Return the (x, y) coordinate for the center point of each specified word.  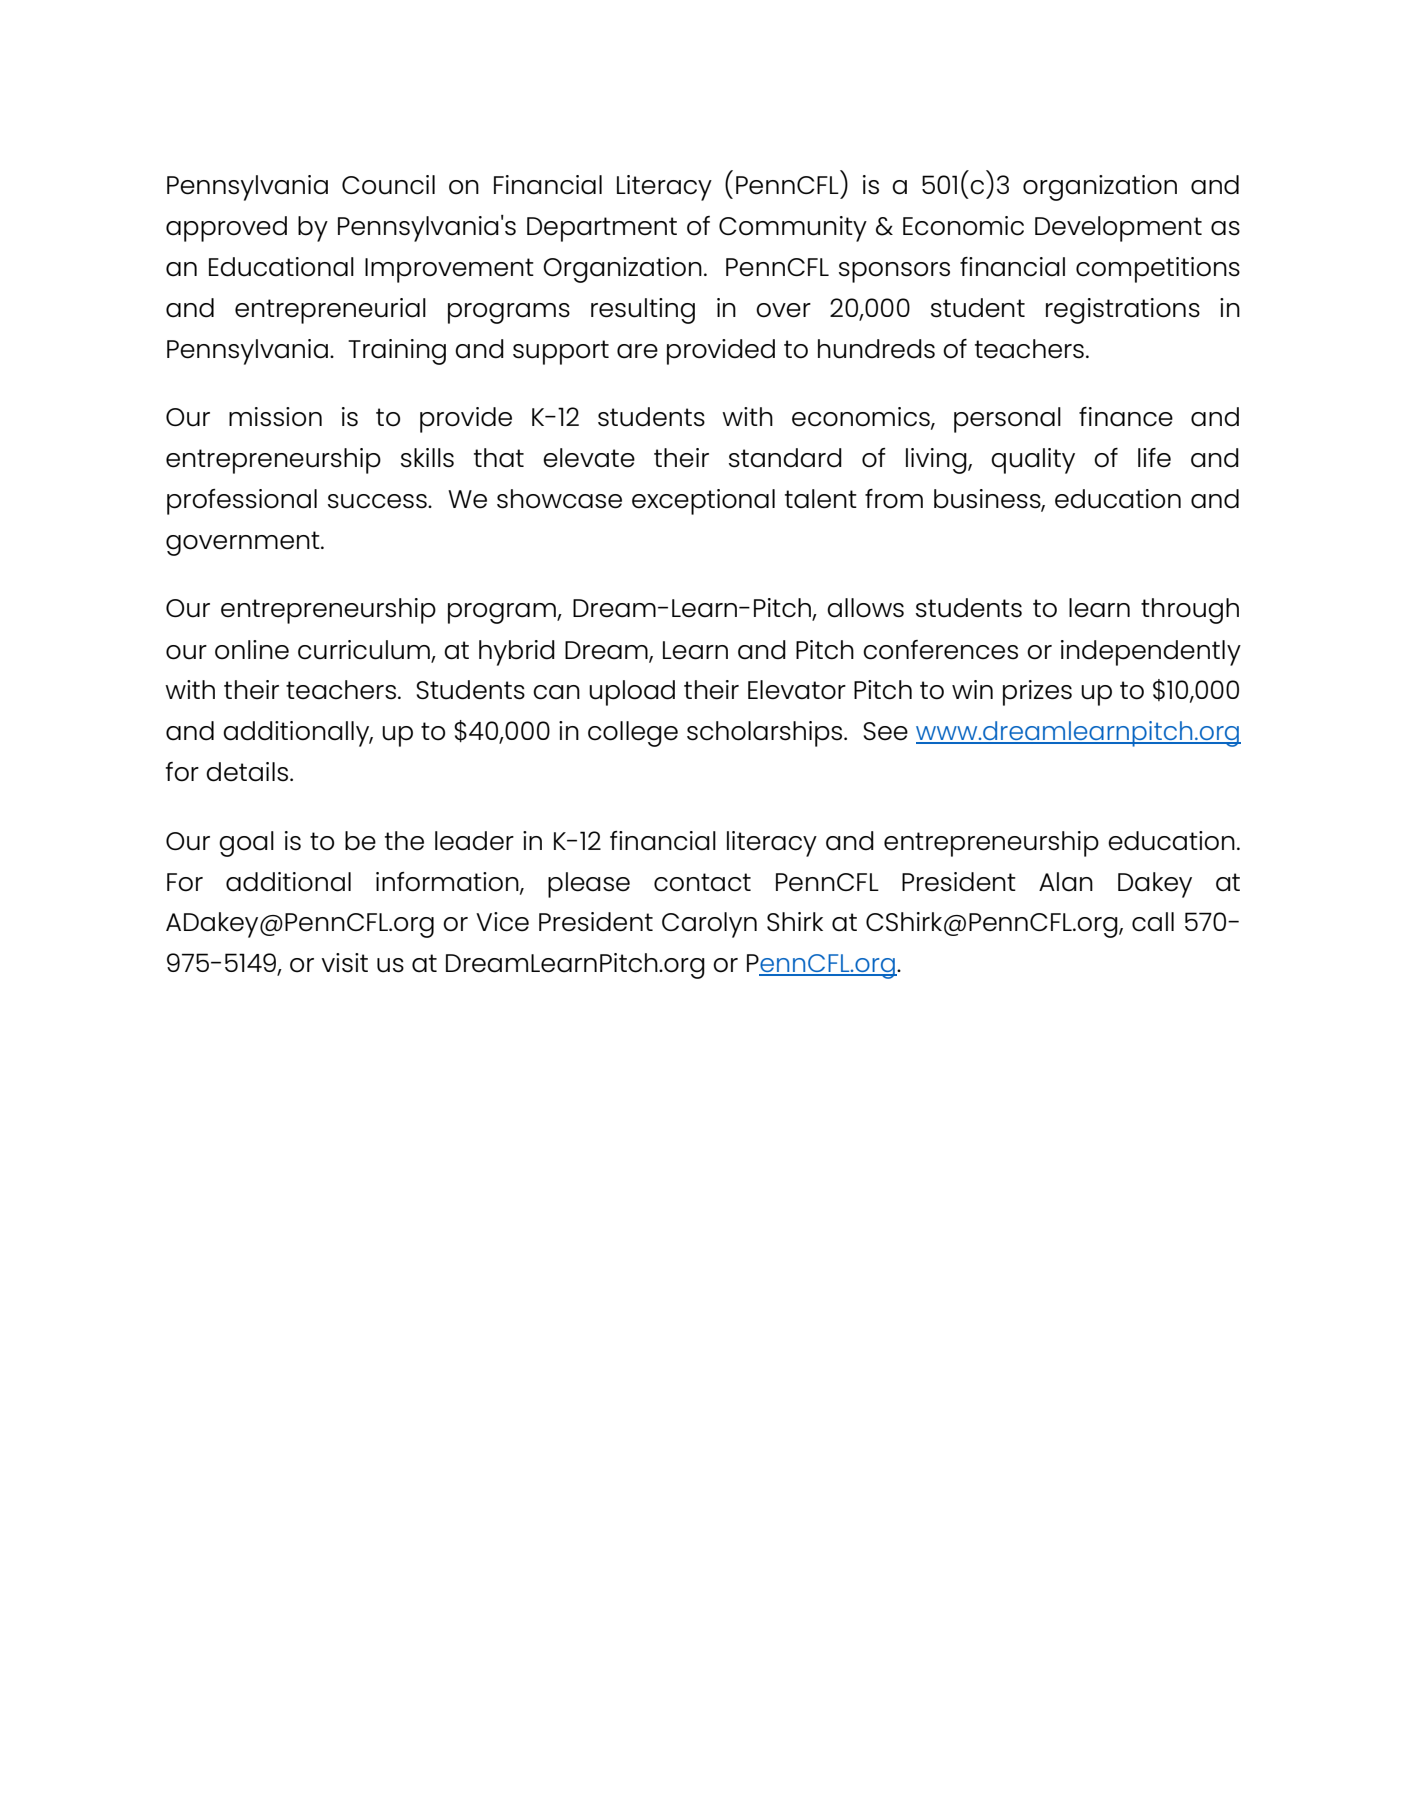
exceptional (703, 502)
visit (344, 963)
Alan (1066, 882)
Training (397, 352)
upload (632, 693)
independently (1151, 653)
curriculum (364, 650)
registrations (1123, 311)
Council (388, 185)
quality (1033, 461)
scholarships (766, 734)
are (637, 351)
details (248, 772)
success (378, 501)
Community (793, 229)
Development (1118, 229)
